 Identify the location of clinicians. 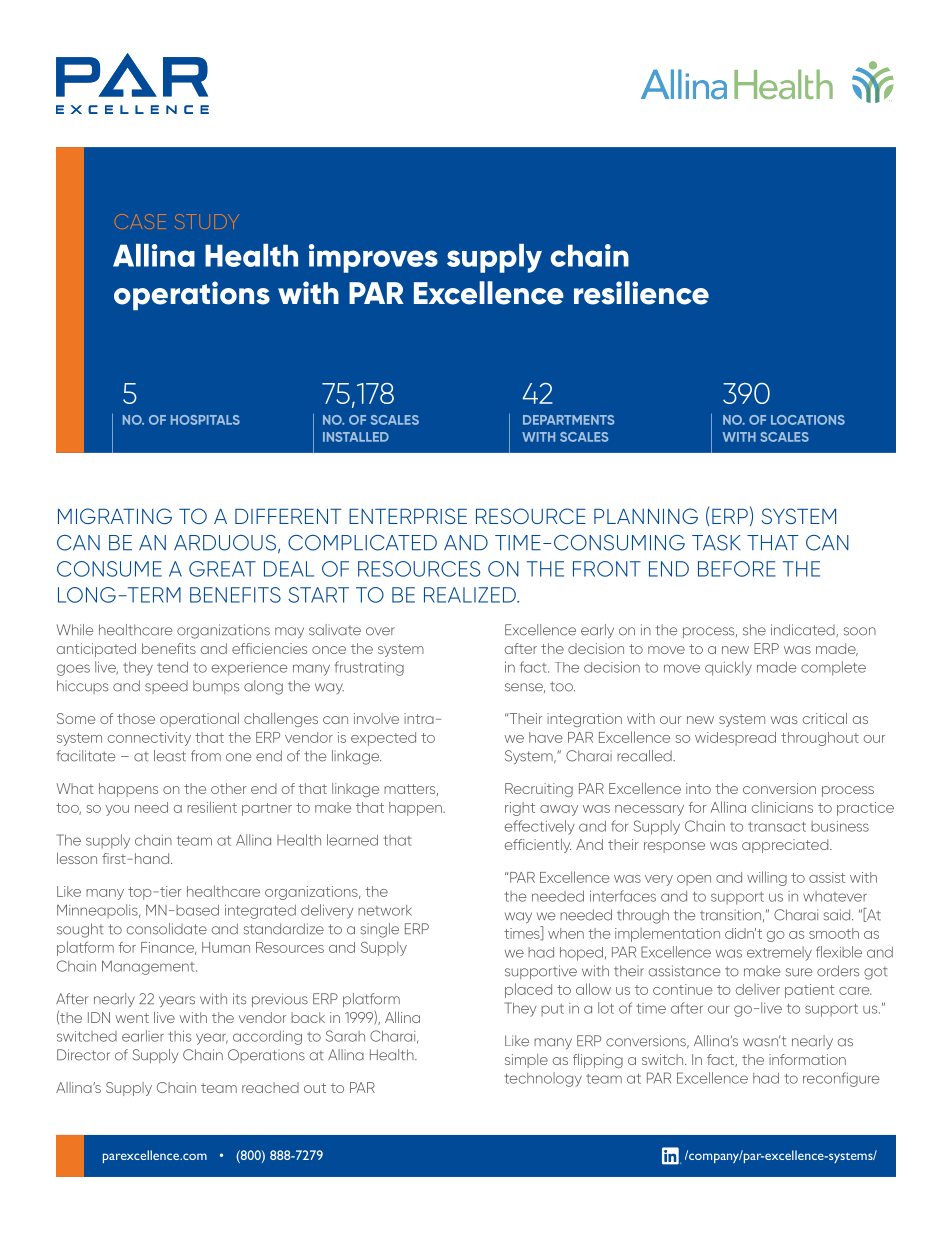
(782, 807).
